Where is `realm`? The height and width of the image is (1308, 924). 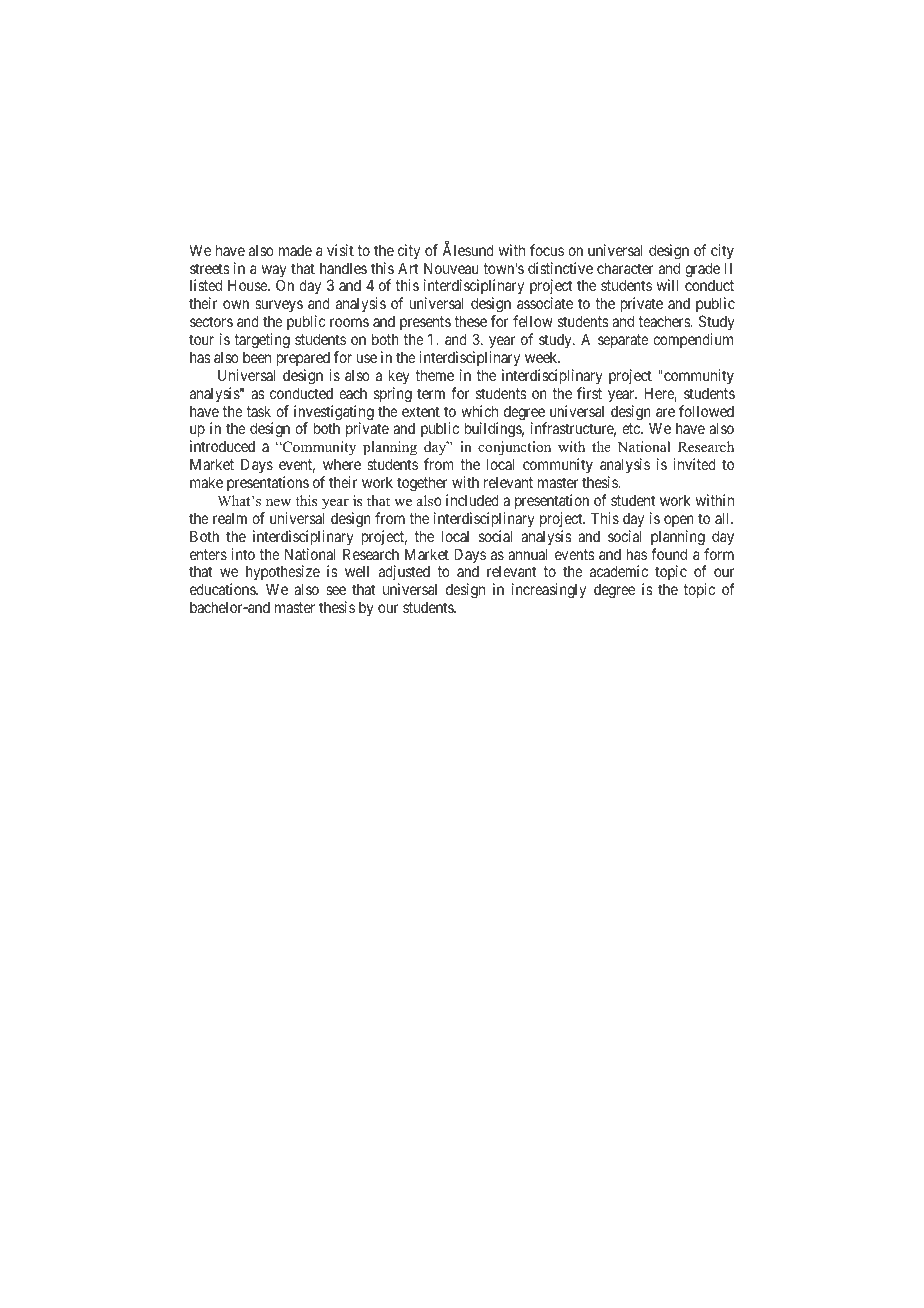 realm is located at coordinates (230, 518).
